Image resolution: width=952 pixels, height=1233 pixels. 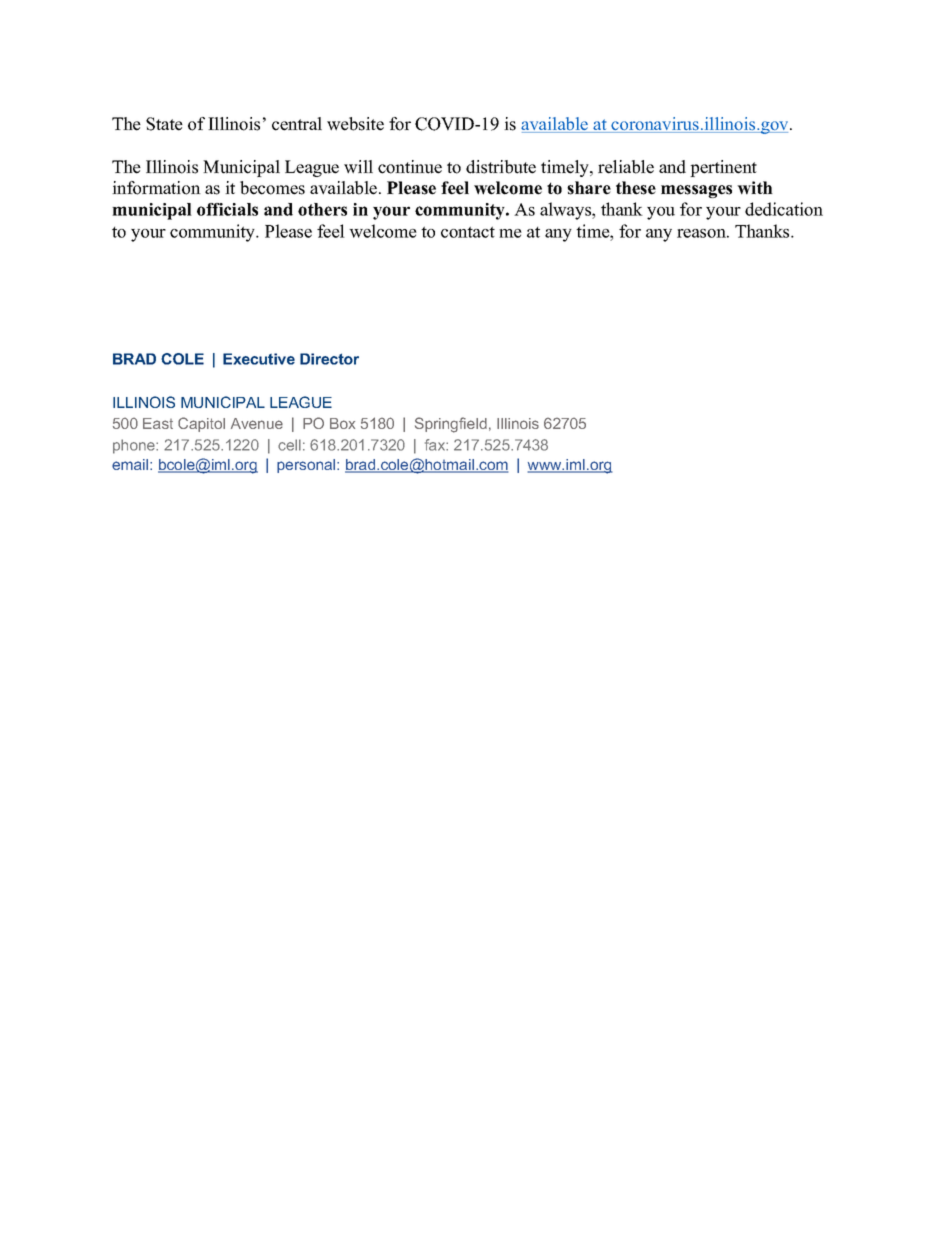 What do you see at coordinates (342, 423) in the screenshot?
I see `Box` at bounding box center [342, 423].
